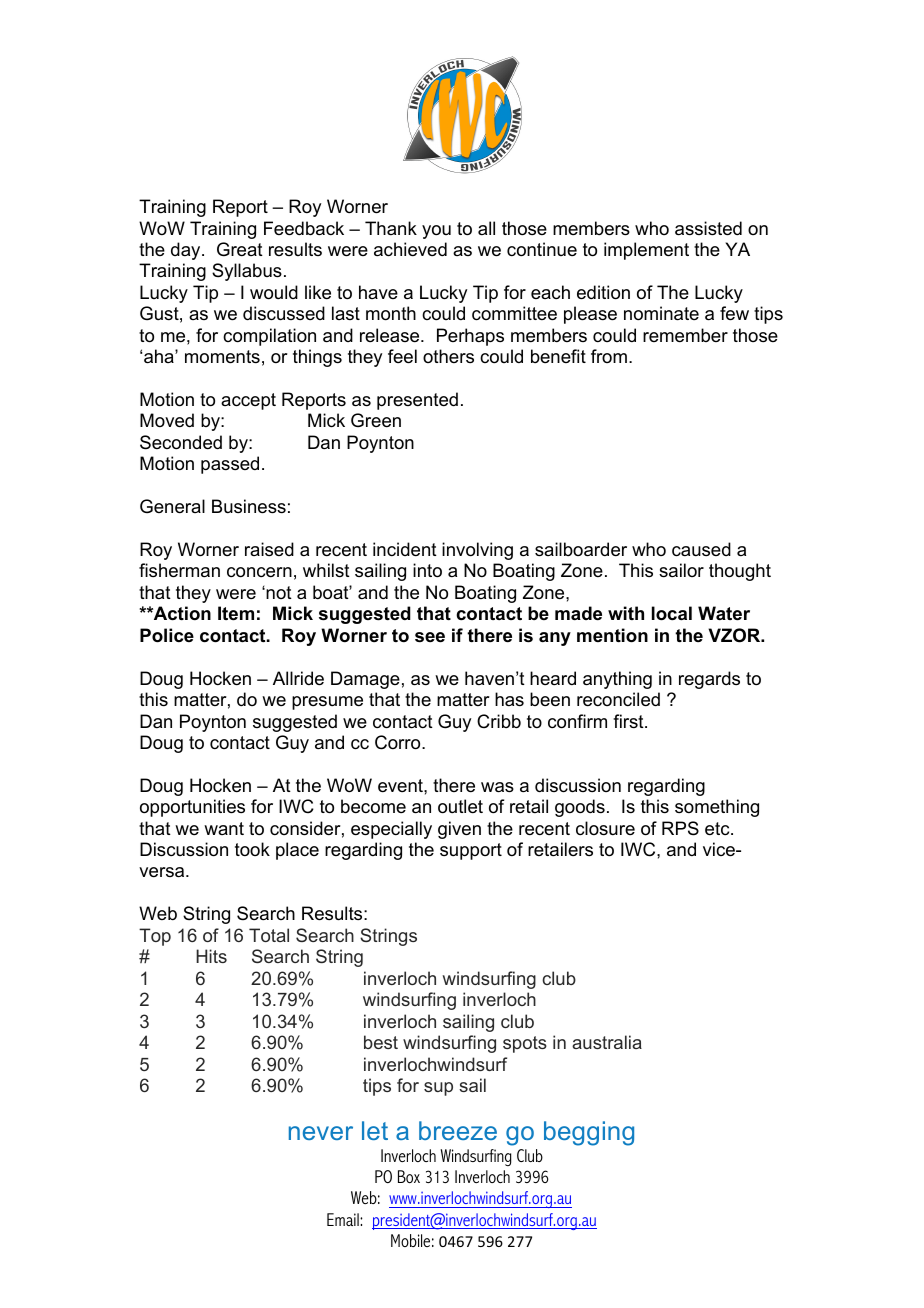 The height and width of the image is (1308, 924). Describe the element at coordinates (646, 251) in the image. I see `implement` at that location.
